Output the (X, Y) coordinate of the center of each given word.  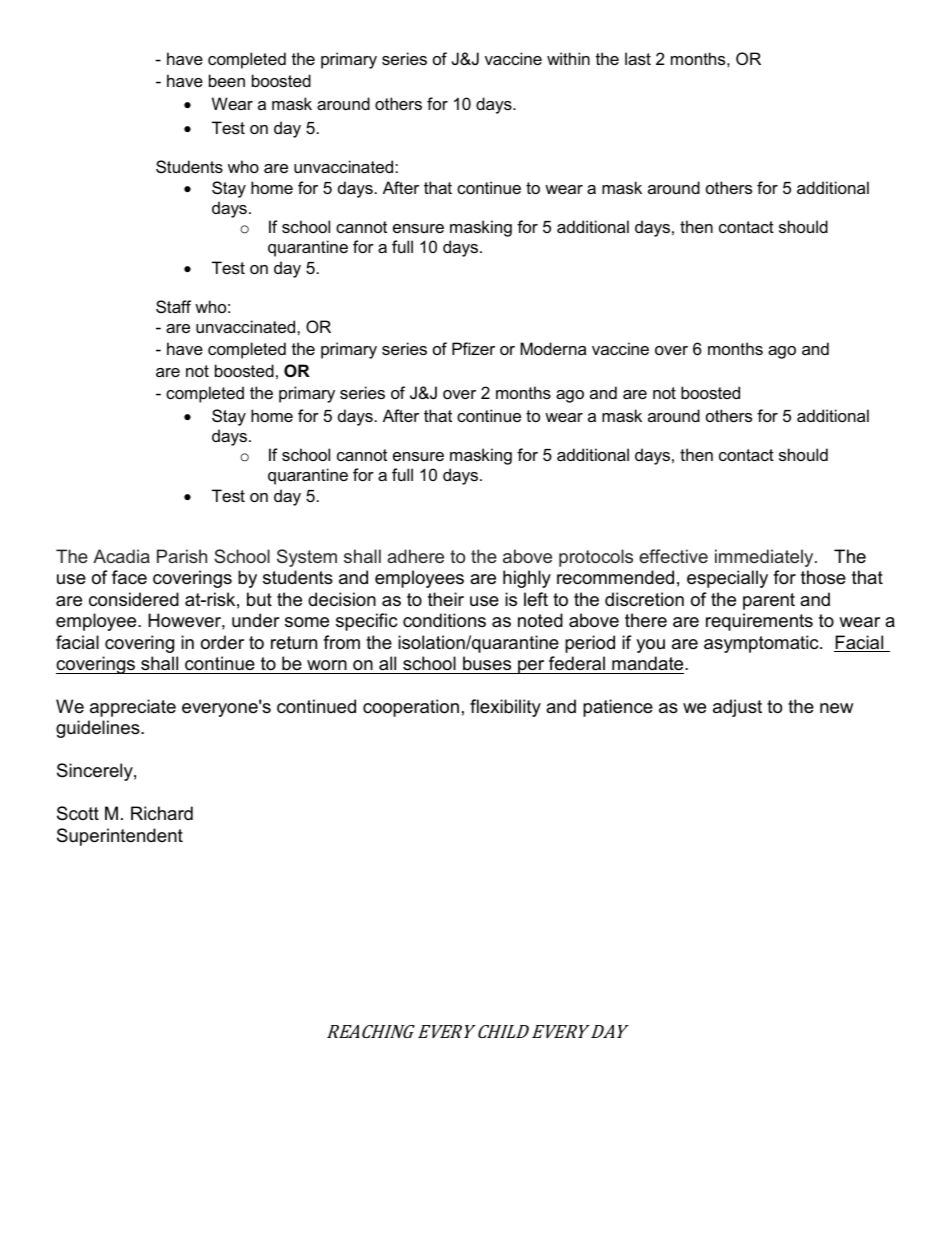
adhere (415, 556)
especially (727, 579)
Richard (162, 813)
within (568, 58)
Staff (173, 306)
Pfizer (473, 348)
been (227, 80)
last (638, 58)
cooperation (411, 708)
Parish (182, 556)
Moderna (553, 348)
